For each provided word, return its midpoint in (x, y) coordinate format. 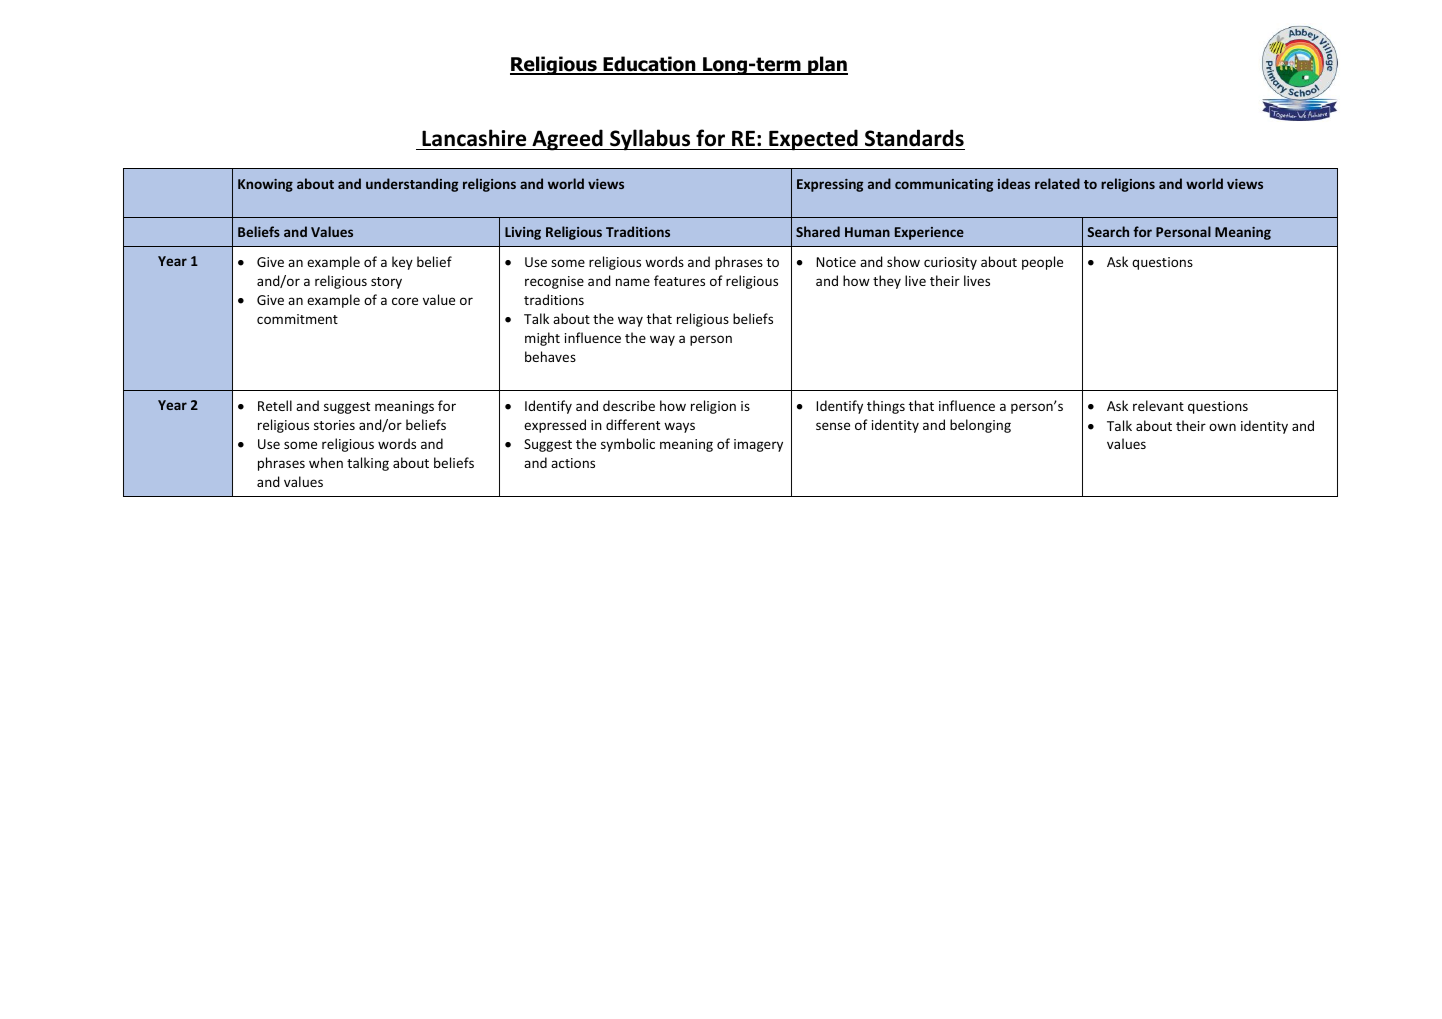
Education (649, 65)
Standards (914, 138)
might (542, 339)
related (1057, 183)
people (1042, 263)
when (326, 462)
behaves (550, 356)
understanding (412, 185)
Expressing (830, 185)
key (402, 263)
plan (827, 65)
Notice (836, 262)
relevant (1158, 405)
